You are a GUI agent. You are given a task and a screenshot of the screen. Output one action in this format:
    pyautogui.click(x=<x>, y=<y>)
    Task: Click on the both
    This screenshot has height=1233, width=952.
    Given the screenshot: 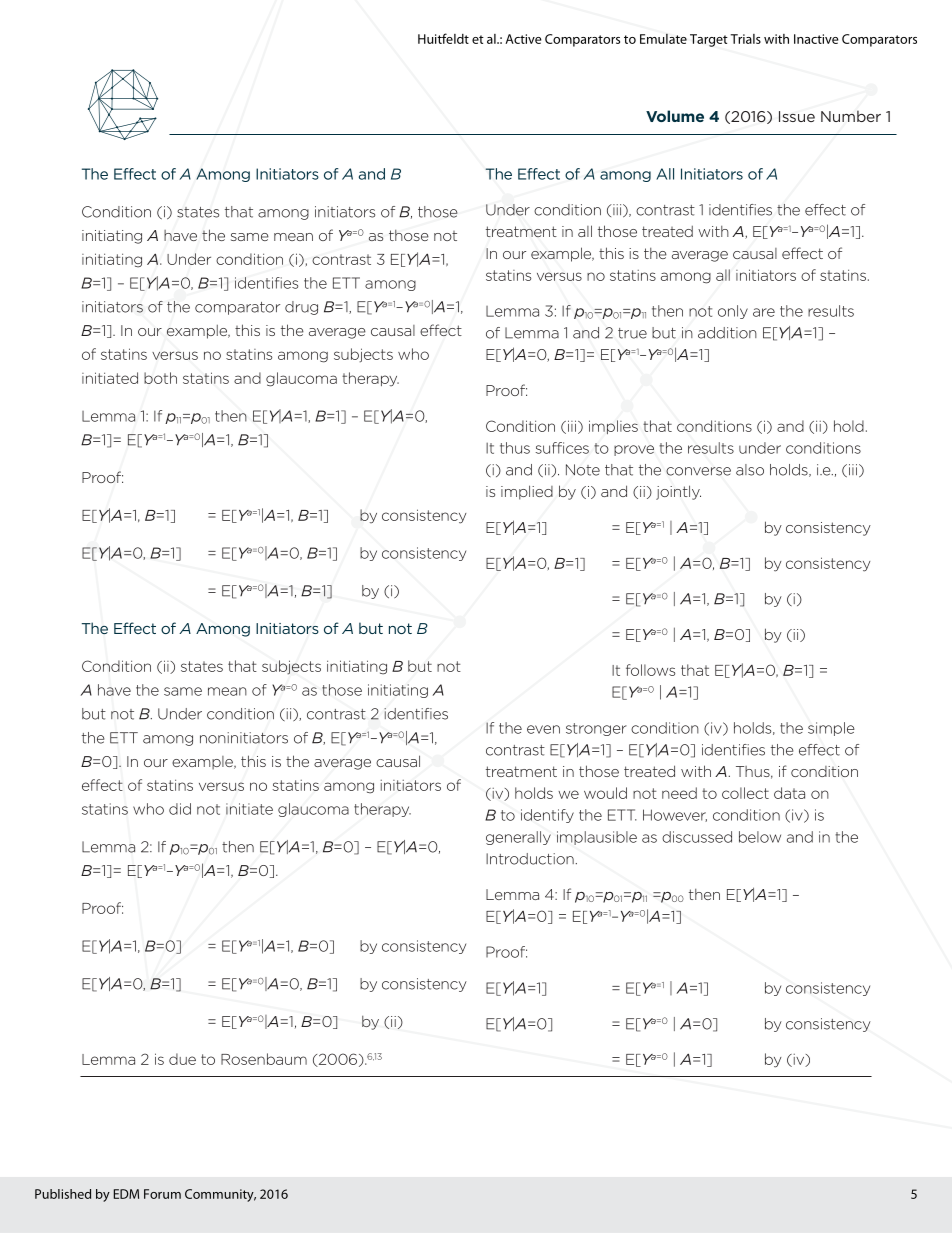 What is the action you would take?
    pyautogui.click(x=160, y=378)
